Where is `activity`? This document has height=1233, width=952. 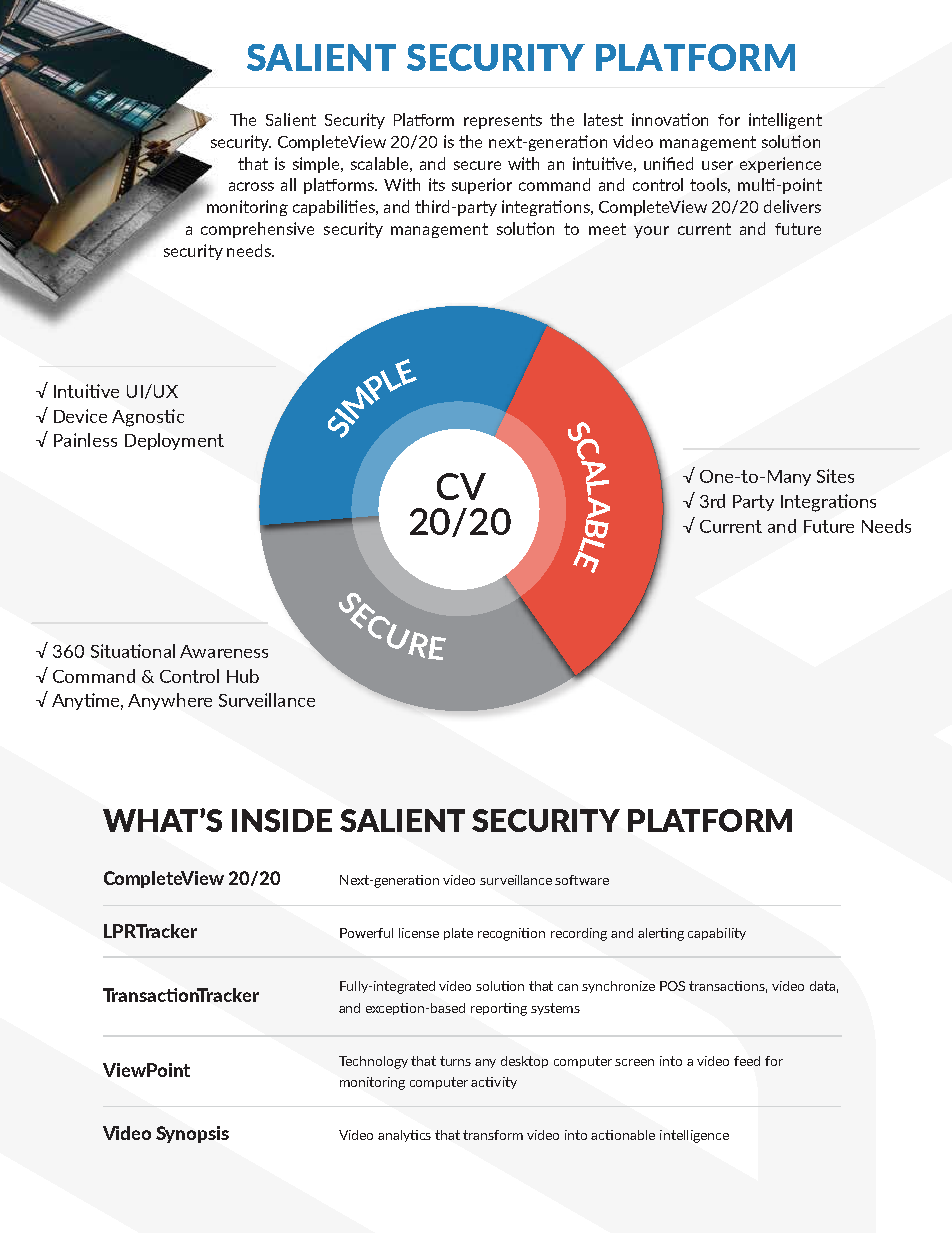
activity is located at coordinates (494, 1083).
